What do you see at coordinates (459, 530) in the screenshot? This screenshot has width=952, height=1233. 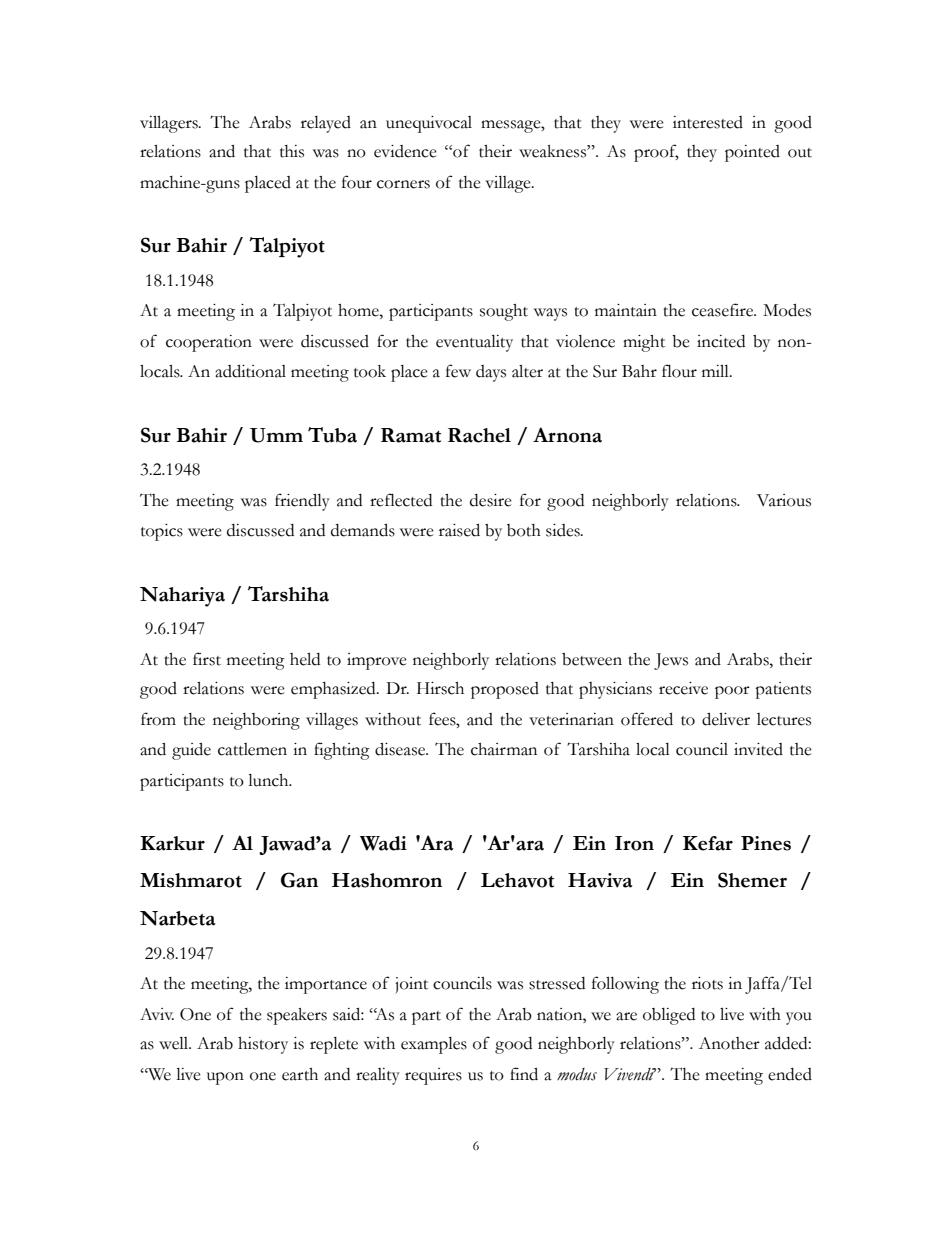 I see `raised` at bounding box center [459, 530].
